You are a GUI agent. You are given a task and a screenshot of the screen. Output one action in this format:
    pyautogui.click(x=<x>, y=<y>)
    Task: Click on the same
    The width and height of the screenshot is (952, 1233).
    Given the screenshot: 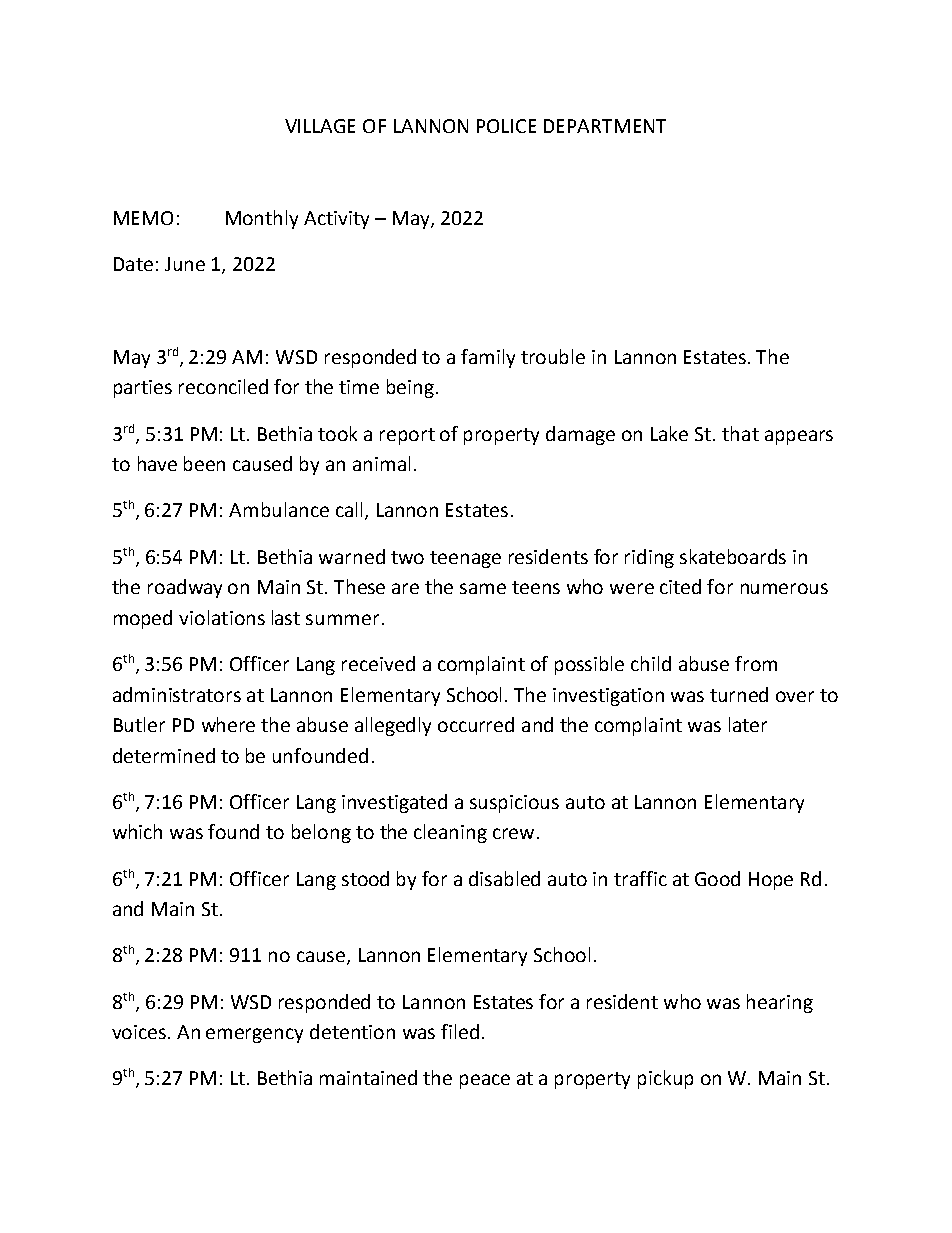 What is the action you would take?
    pyautogui.click(x=483, y=588)
